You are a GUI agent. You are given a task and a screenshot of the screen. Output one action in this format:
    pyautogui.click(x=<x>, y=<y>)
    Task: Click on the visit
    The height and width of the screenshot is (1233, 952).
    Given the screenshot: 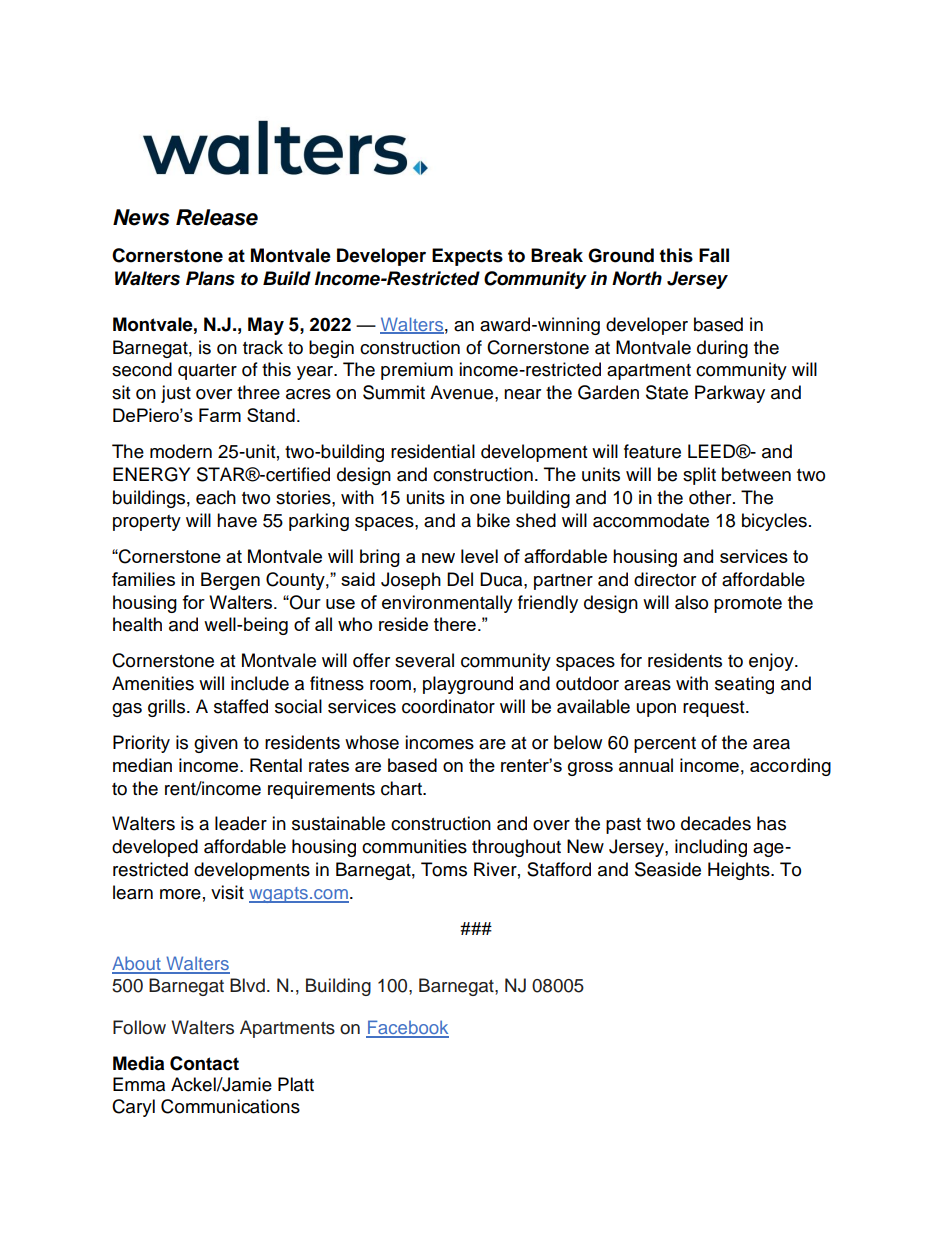 What is the action you would take?
    pyautogui.click(x=227, y=892)
